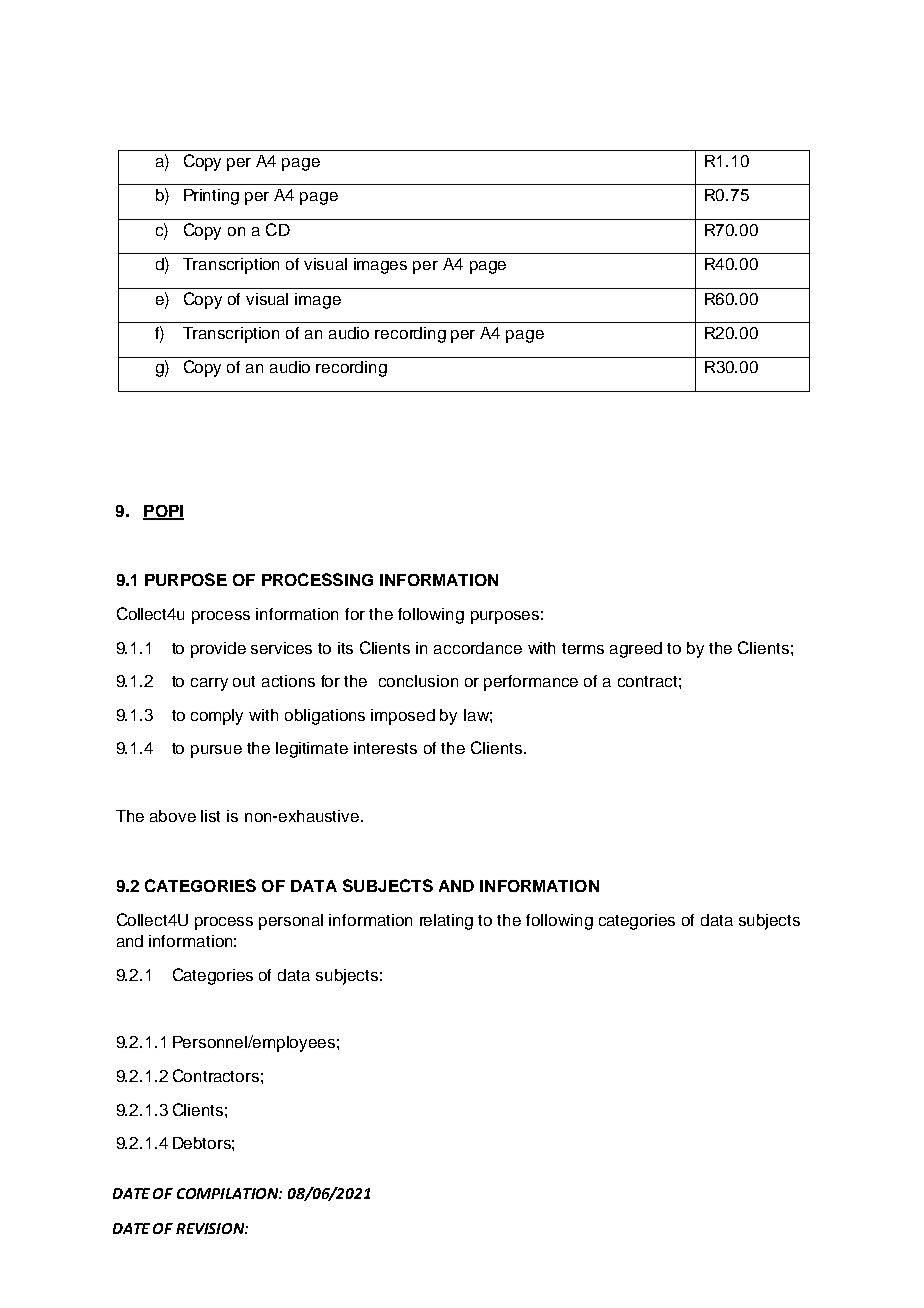 This page has height=1308, width=924. Describe the element at coordinates (163, 512) in the page. I see `POPI` at that location.
